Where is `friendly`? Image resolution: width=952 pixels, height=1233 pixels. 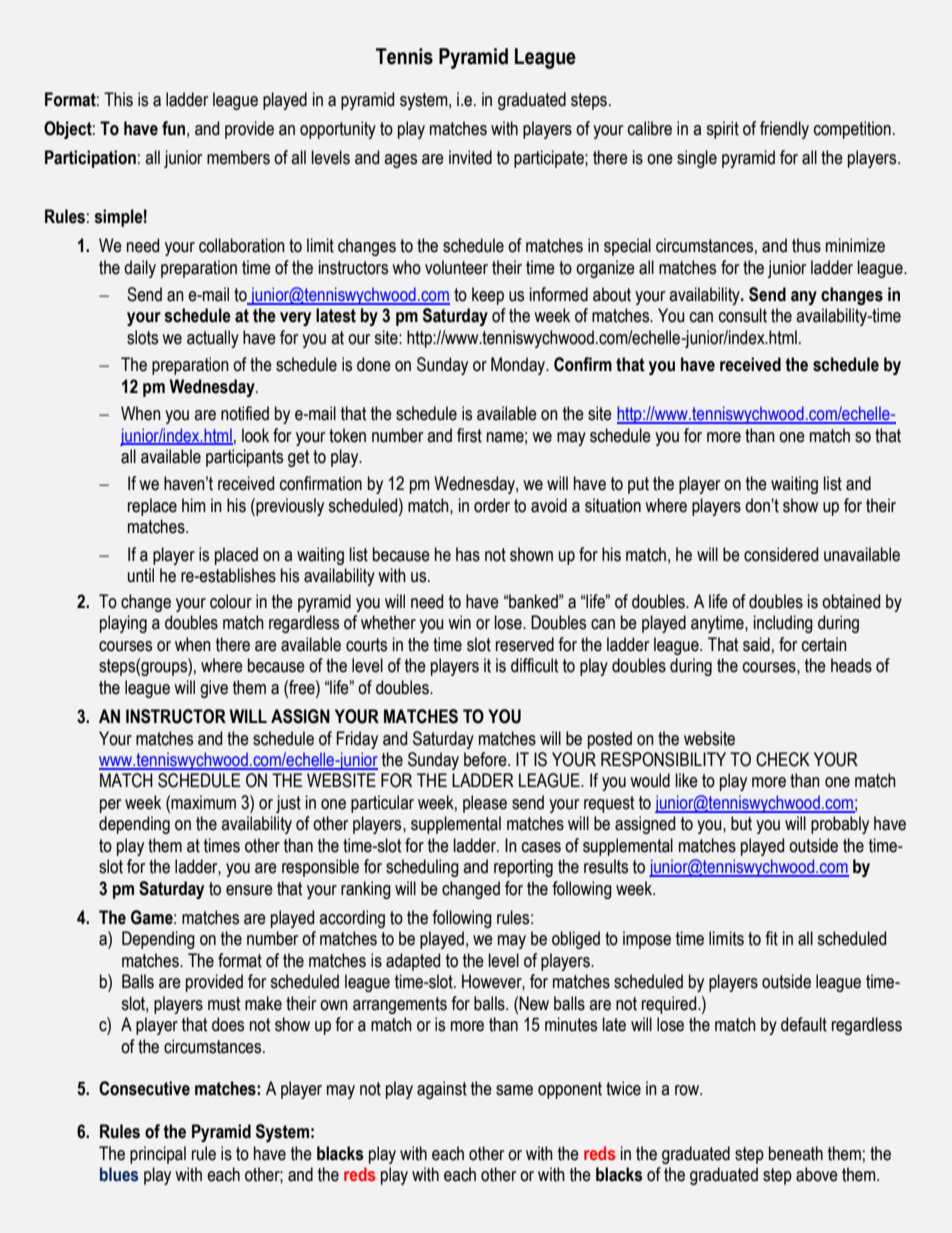 friendly is located at coordinates (784, 130).
